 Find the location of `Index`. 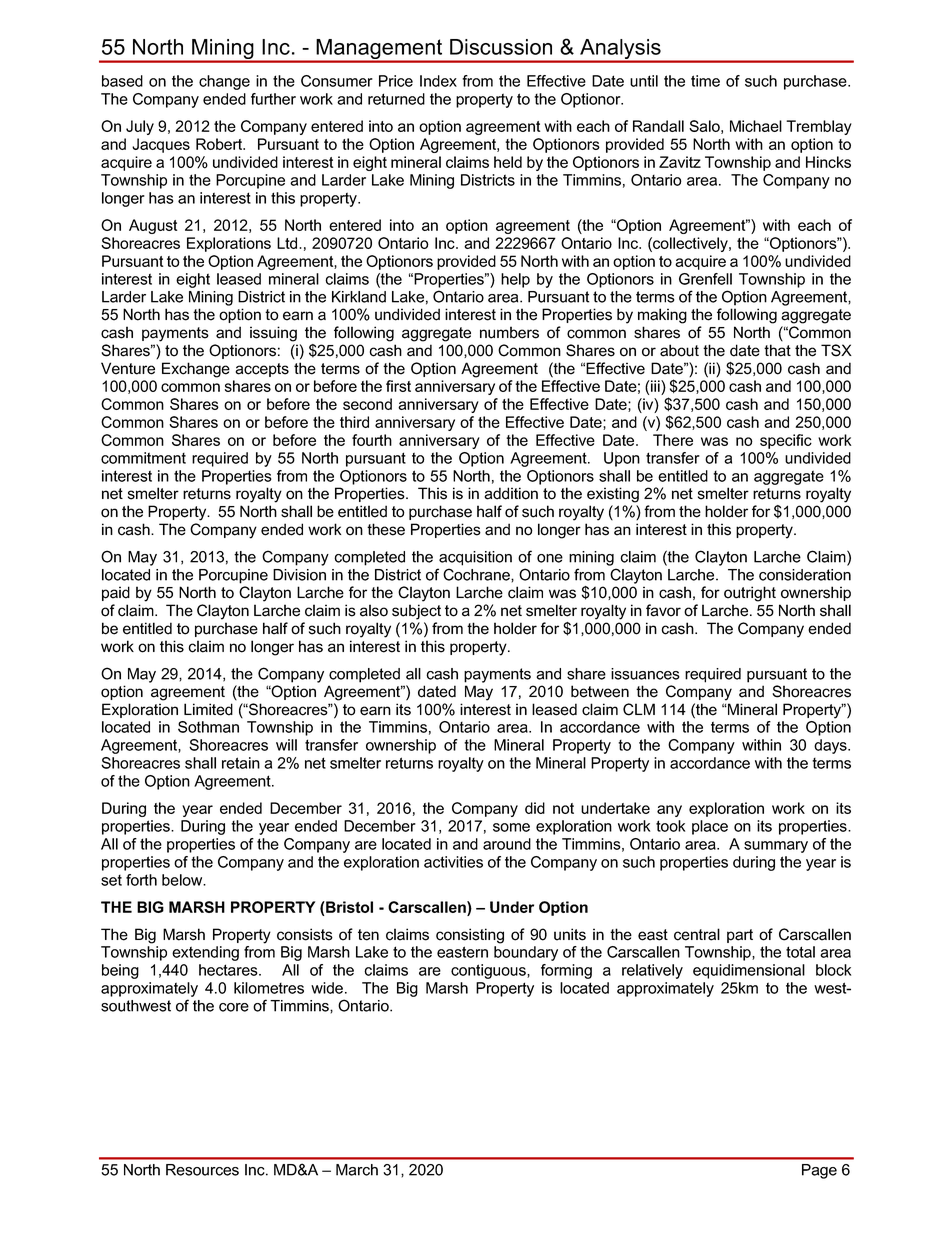

Index is located at coordinates (438, 81).
